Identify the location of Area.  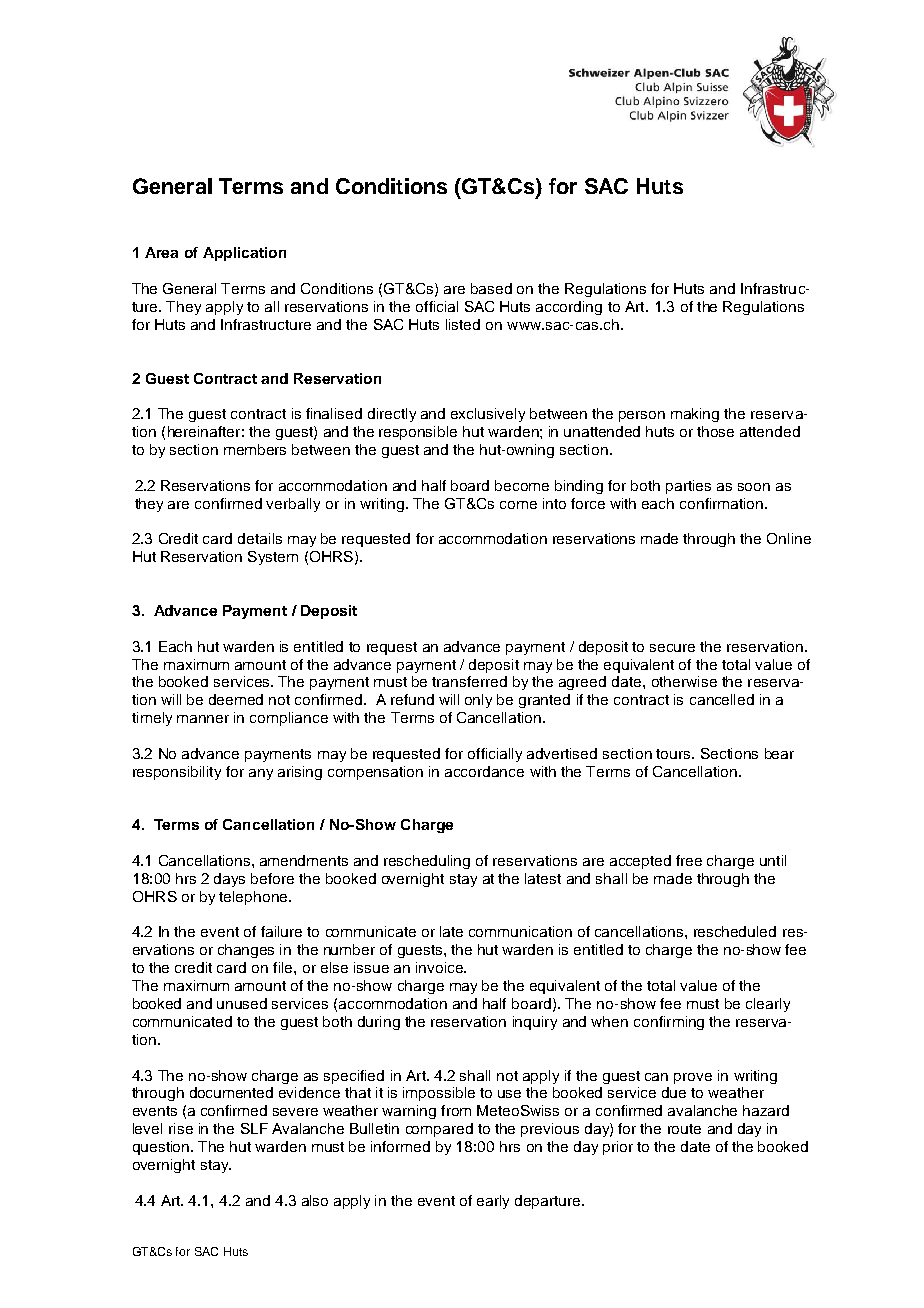
(161, 252).
